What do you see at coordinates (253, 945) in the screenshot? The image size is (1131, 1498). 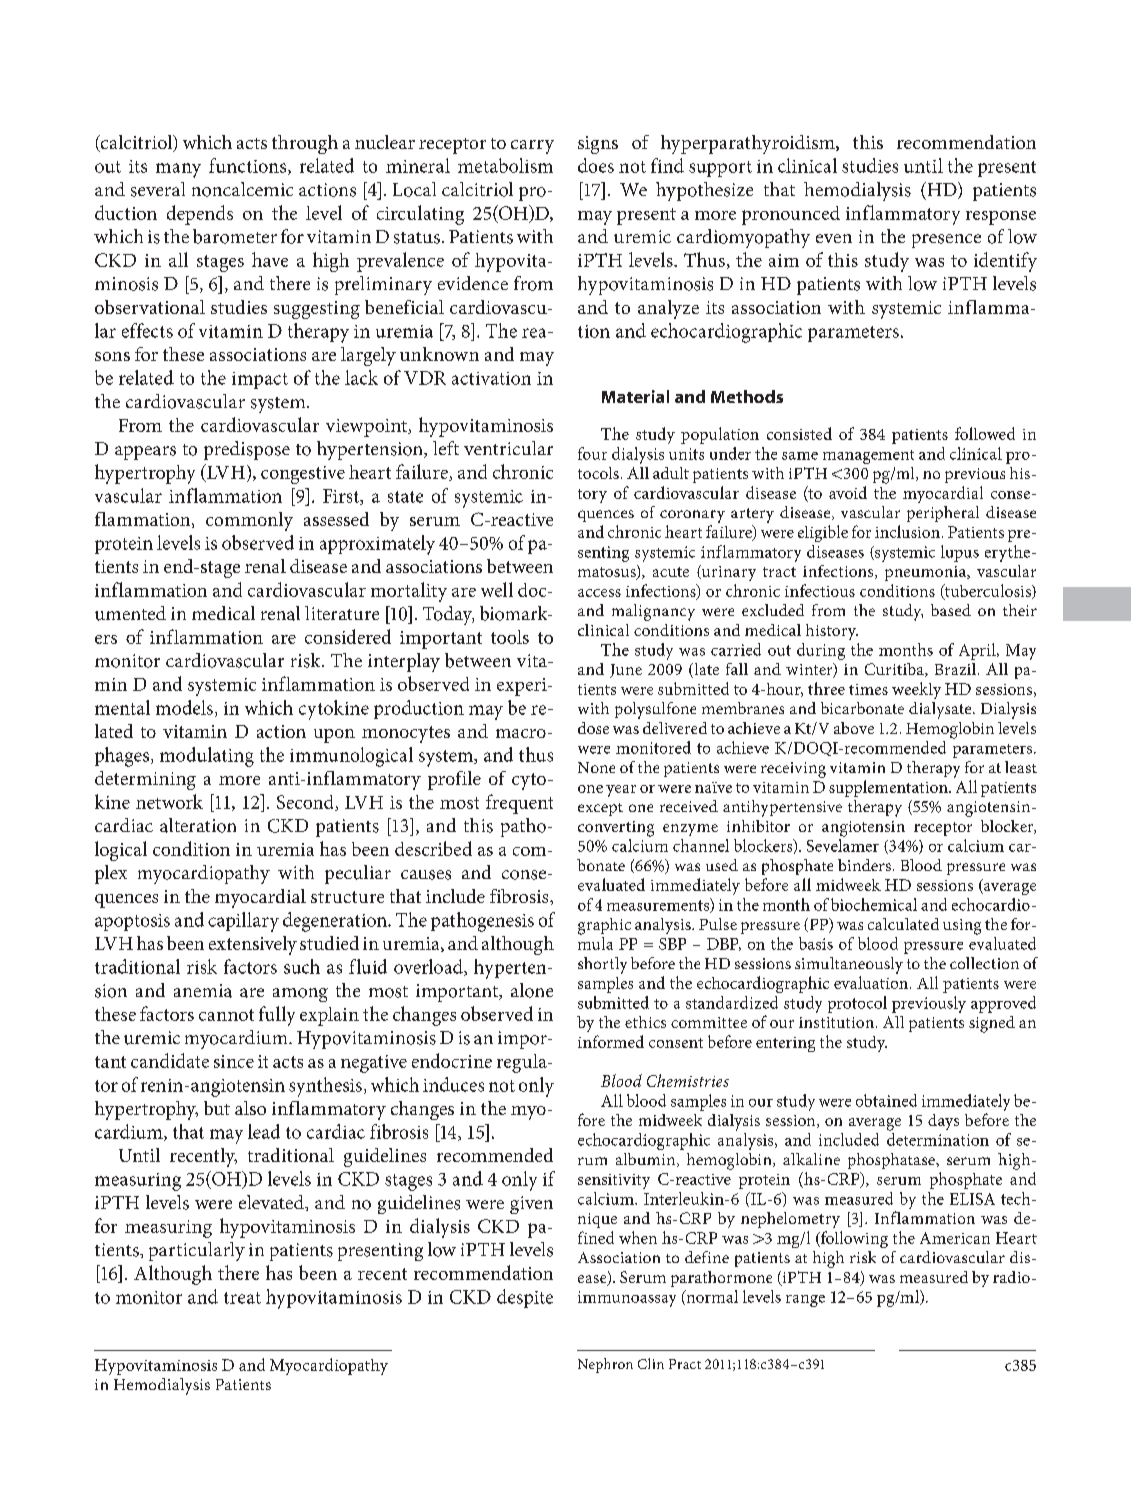 I see `extensively` at bounding box center [253, 945].
